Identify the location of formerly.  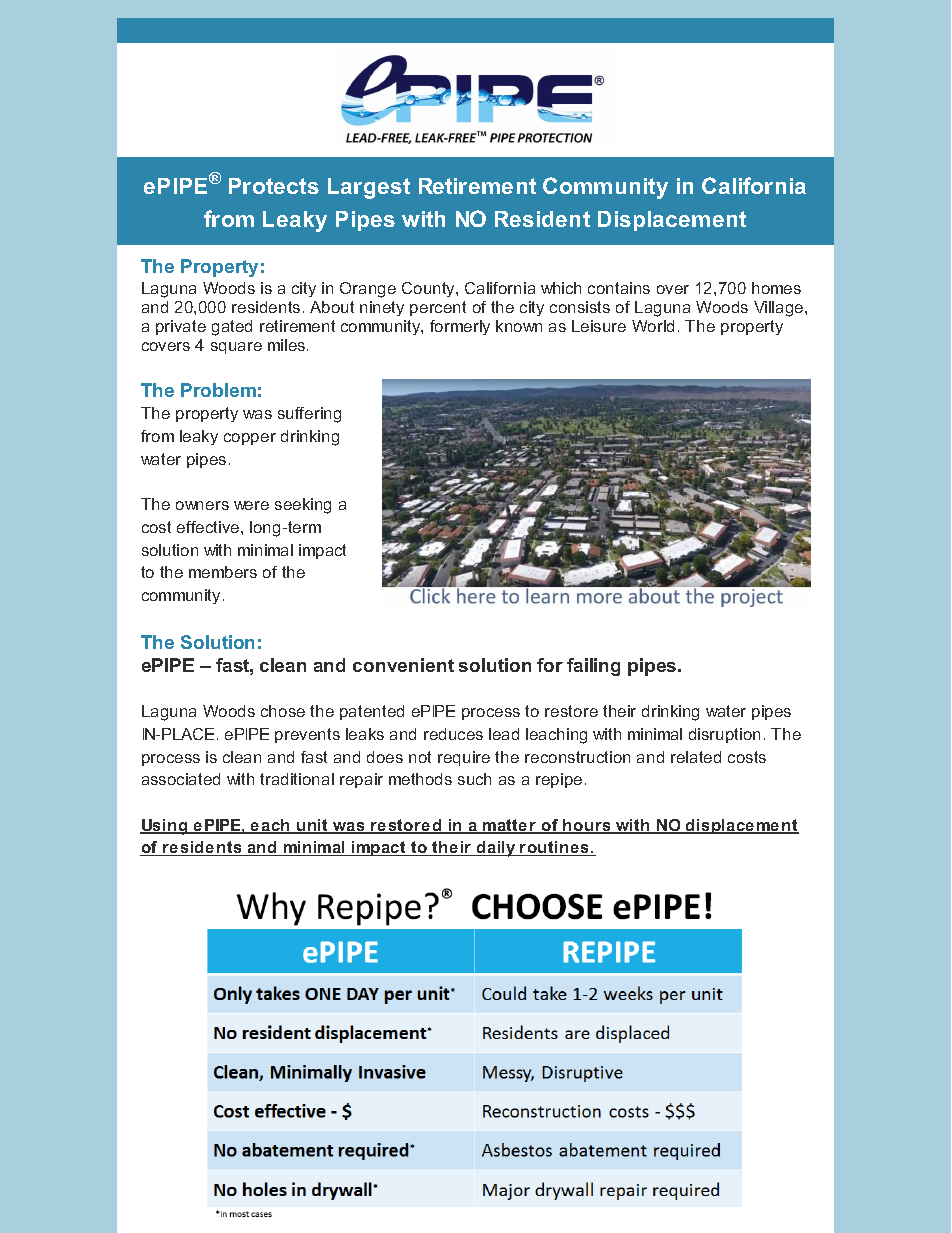
(460, 327).
